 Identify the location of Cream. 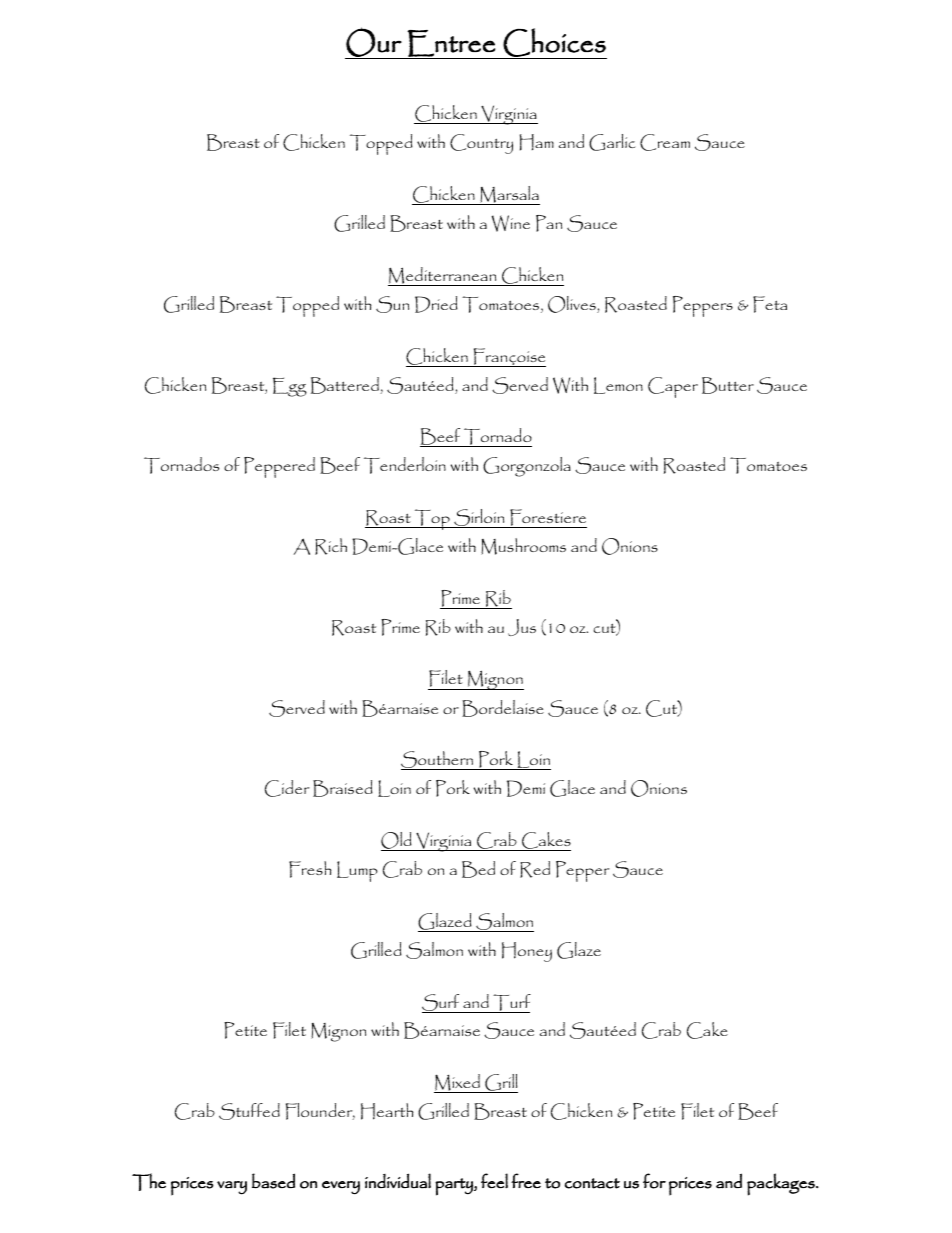
(665, 142).
